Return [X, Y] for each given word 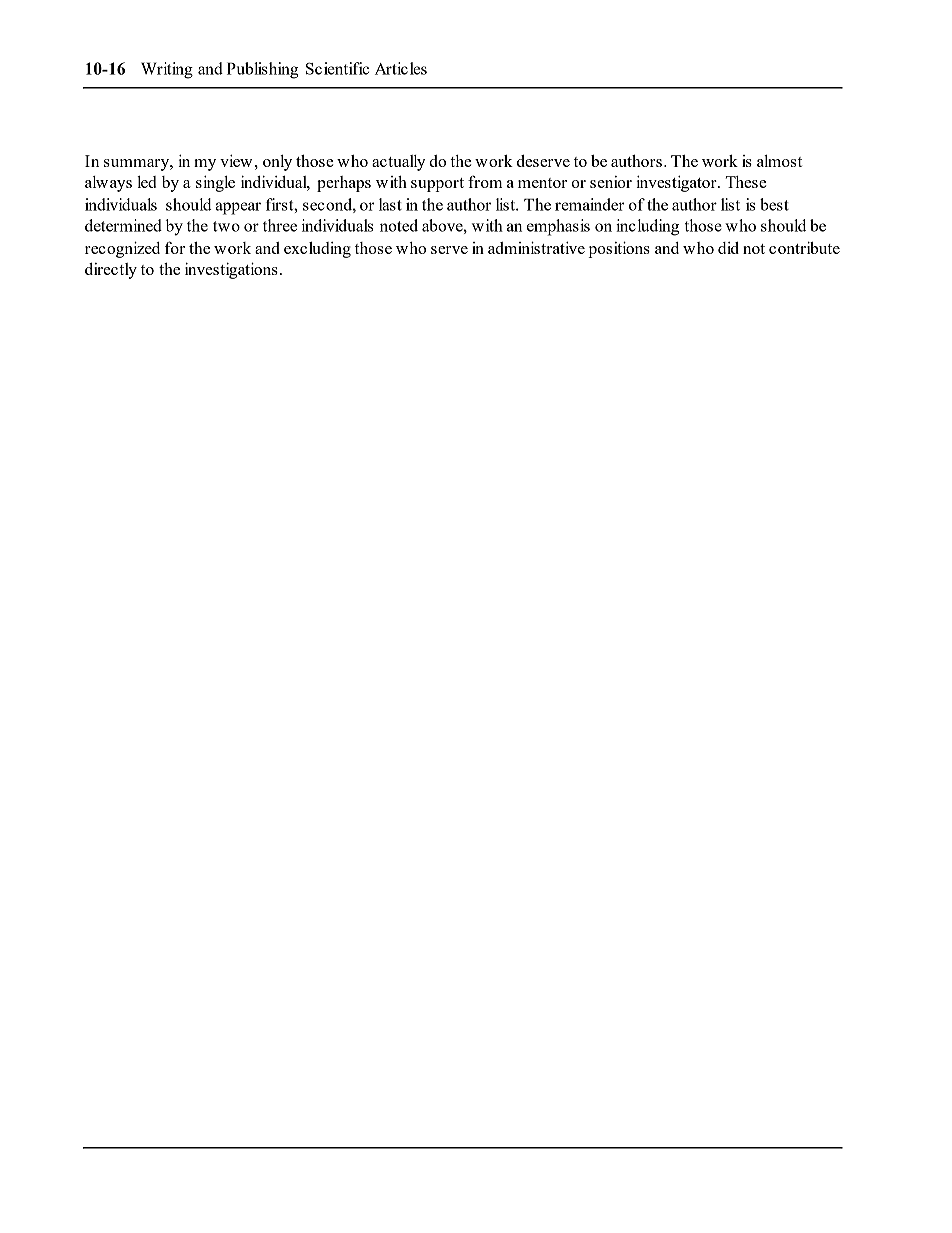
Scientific [337, 68]
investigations [231, 270]
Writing [167, 70]
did [728, 248]
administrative [536, 247]
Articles [401, 68]
